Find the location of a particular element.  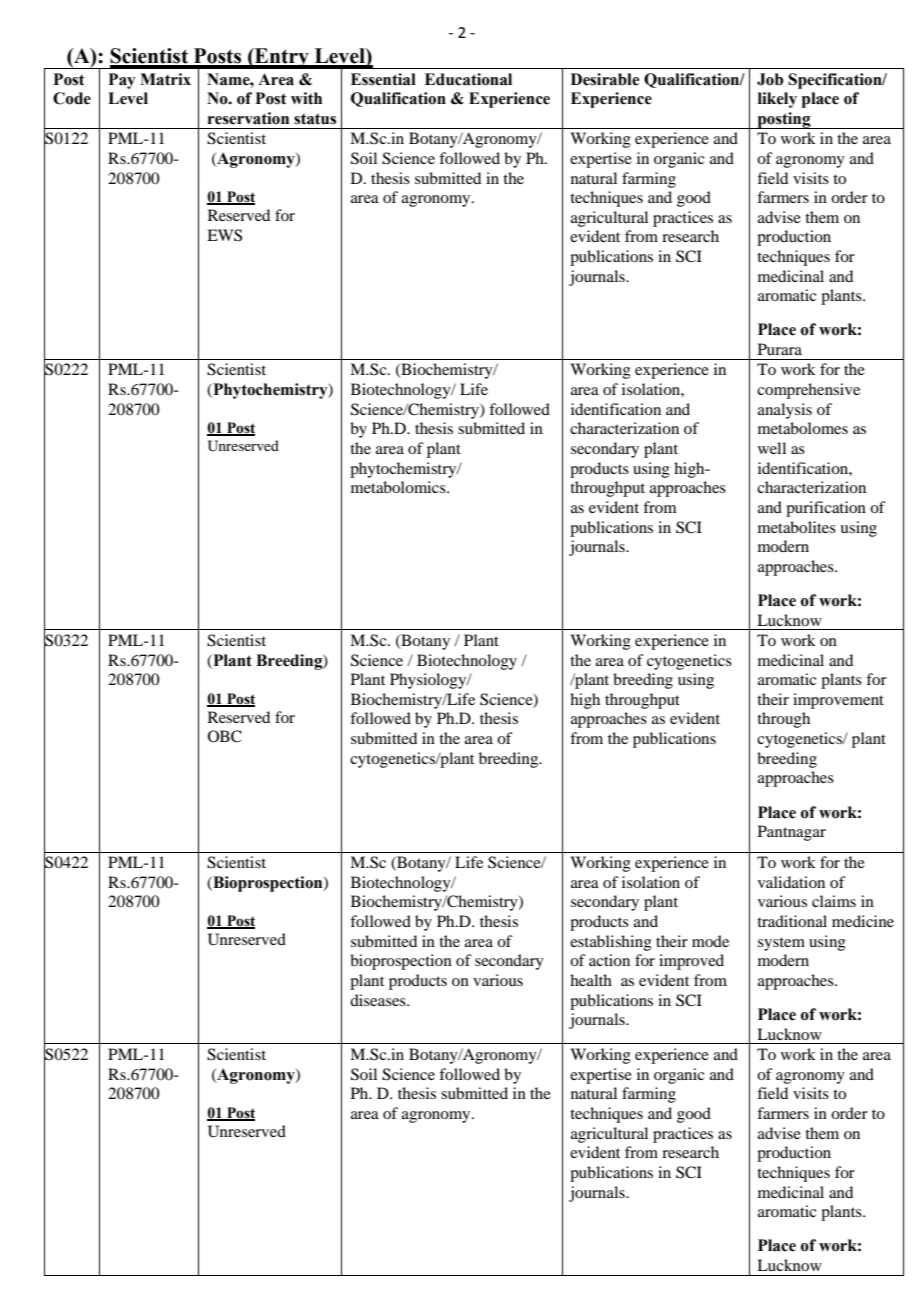

system is located at coordinates (781, 944).
